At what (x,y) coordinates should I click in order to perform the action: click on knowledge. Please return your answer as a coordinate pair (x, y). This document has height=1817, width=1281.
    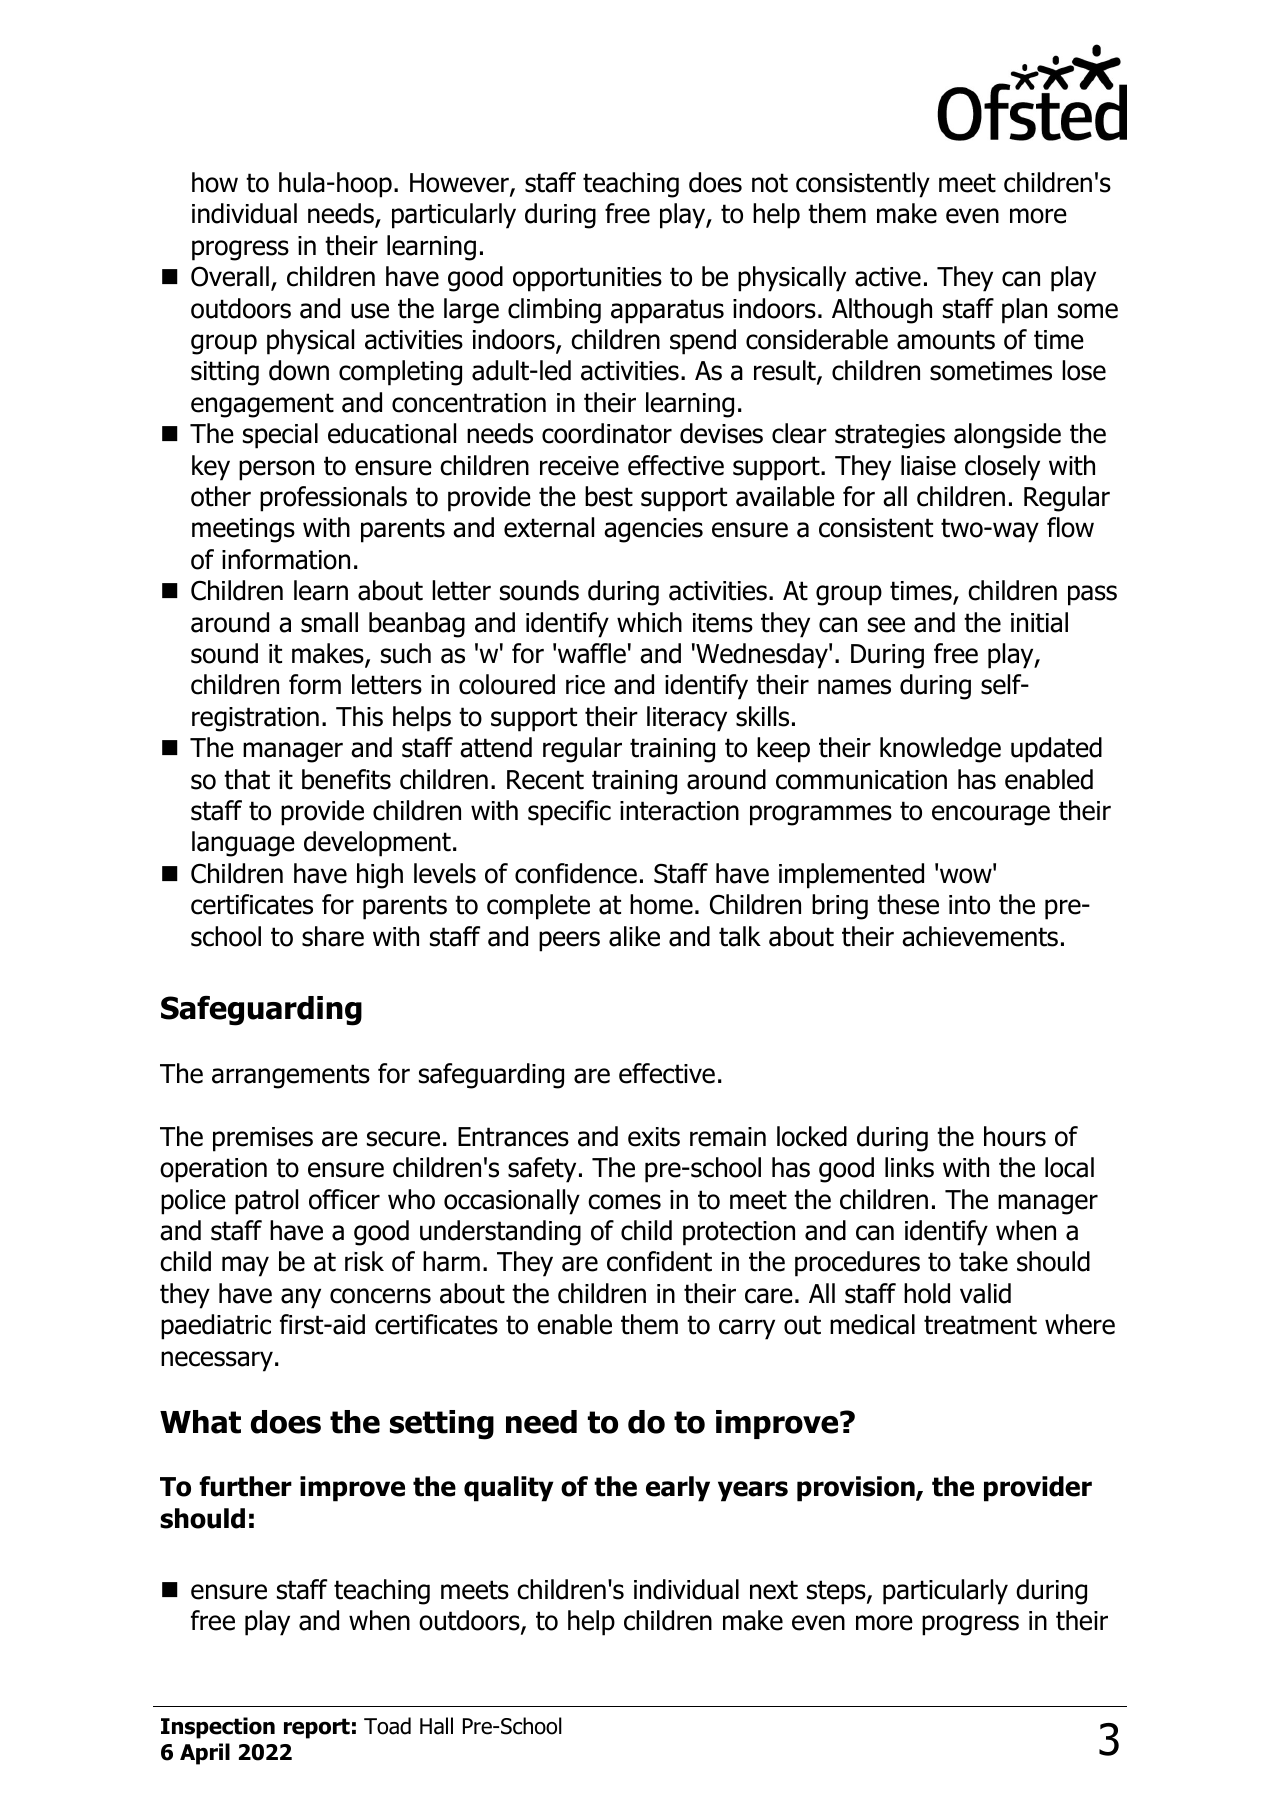
    Looking at the image, I should click on (940, 750).
